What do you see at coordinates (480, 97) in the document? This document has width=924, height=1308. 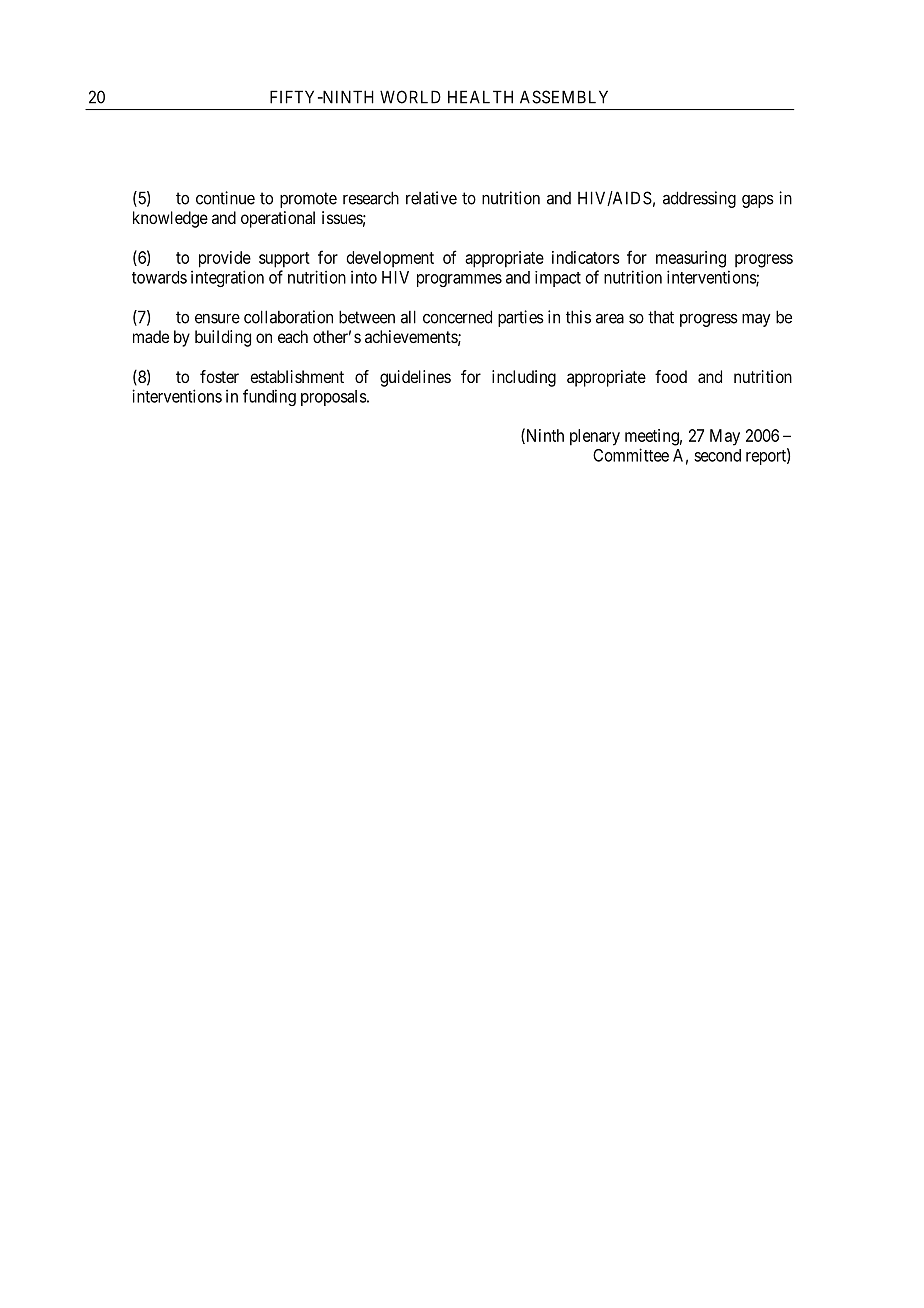 I see `HEALTH` at bounding box center [480, 97].
